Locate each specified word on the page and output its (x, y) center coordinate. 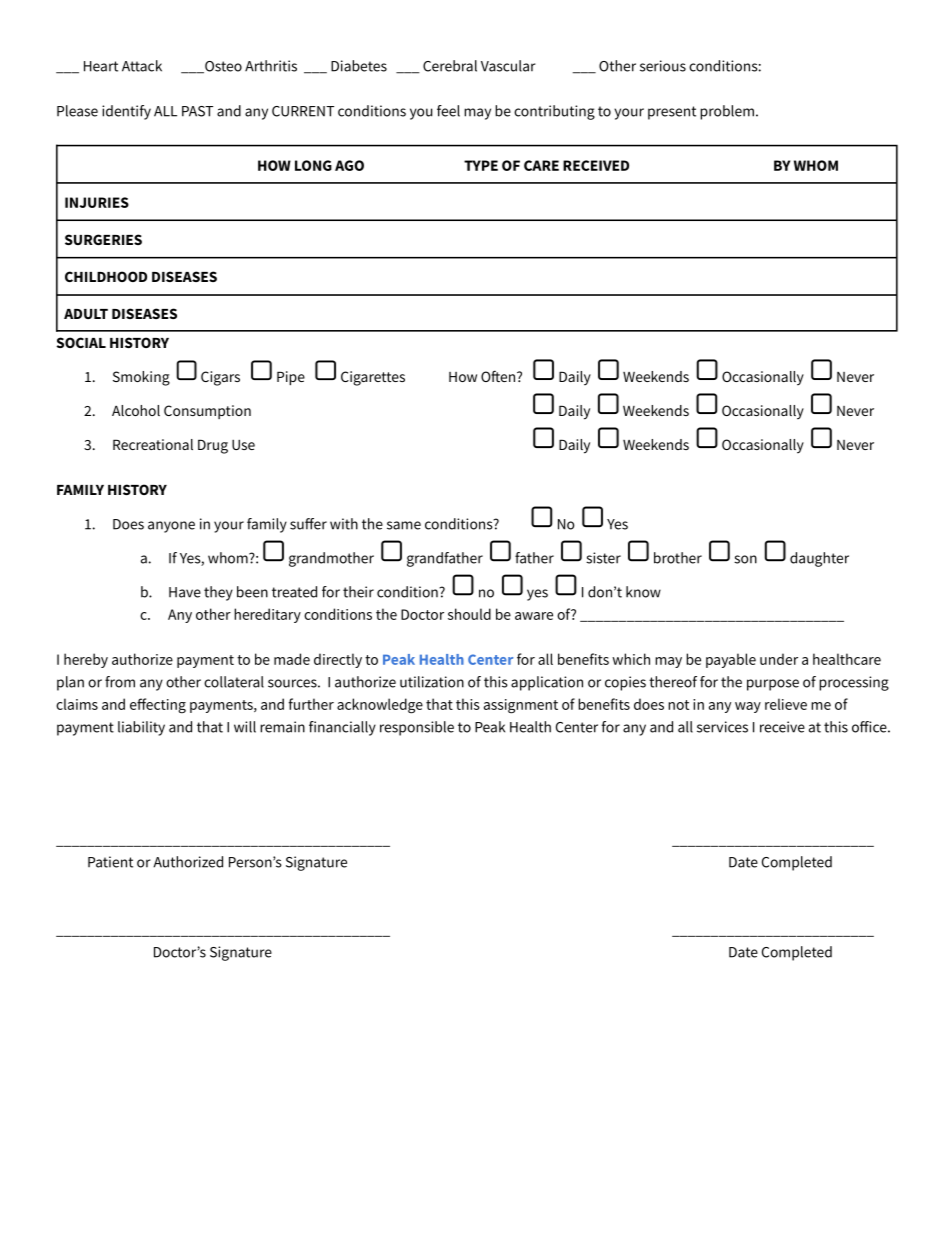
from (120, 682)
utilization (432, 682)
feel (448, 111)
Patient (110, 862)
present (672, 113)
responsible (417, 728)
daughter (819, 559)
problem (727, 112)
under (779, 659)
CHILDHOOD (106, 276)
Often (499, 376)
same (404, 525)
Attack (142, 66)
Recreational (153, 444)
